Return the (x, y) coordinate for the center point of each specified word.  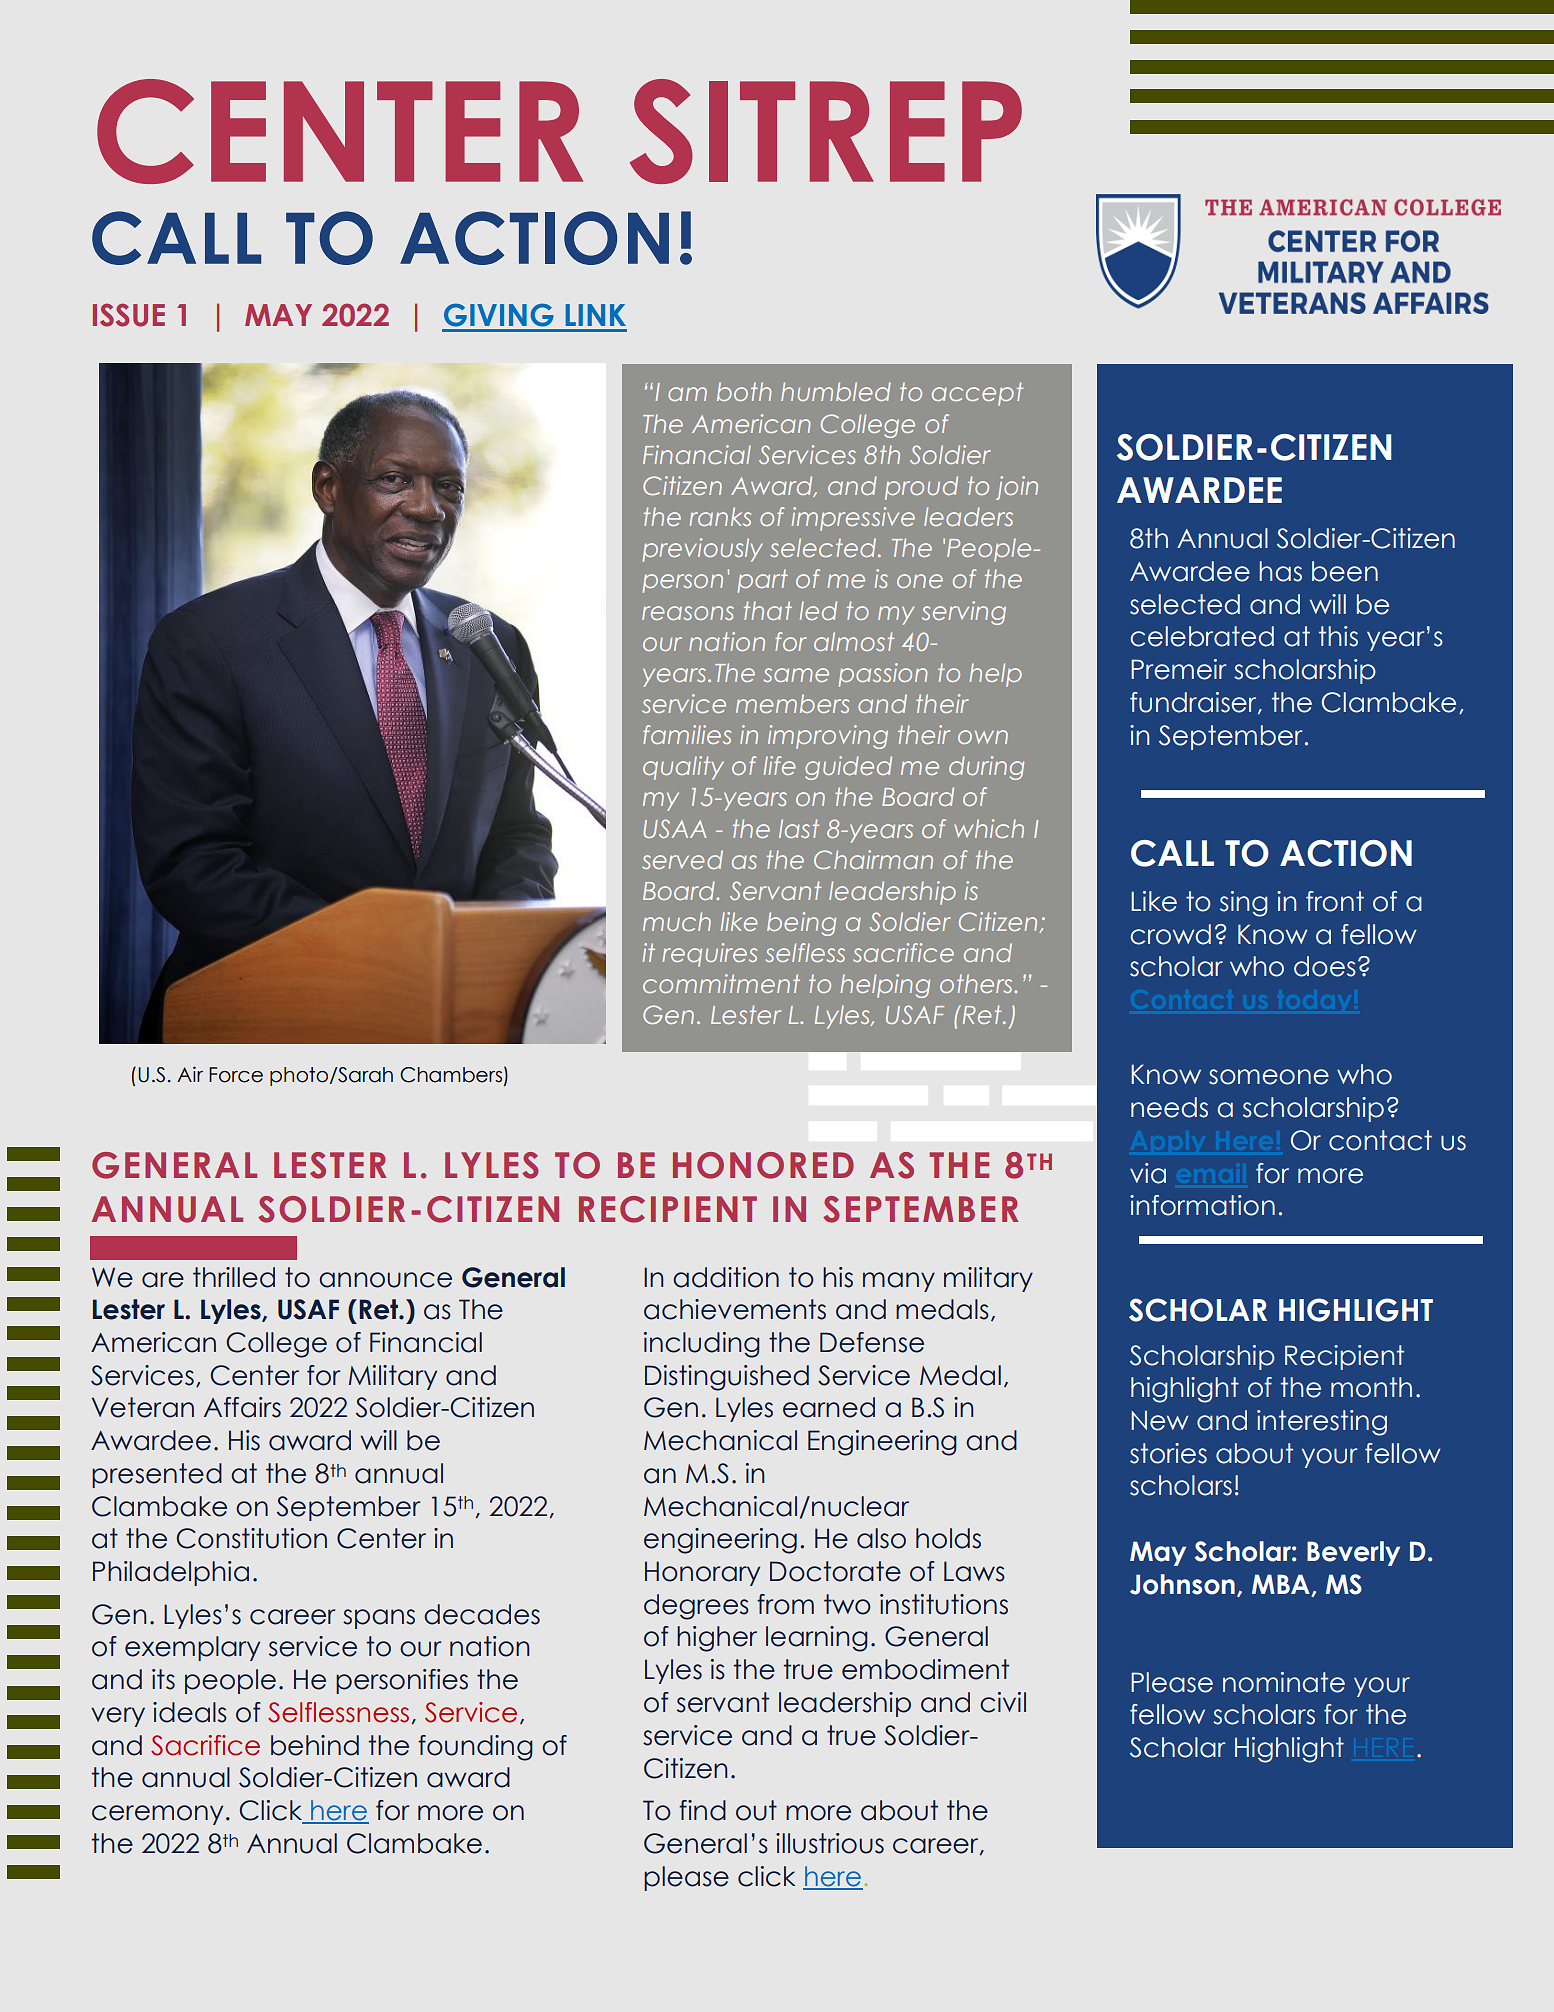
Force (236, 1075)
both (744, 391)
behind (315, 1745)
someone (1269, 1077)
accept (977, 394)
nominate (1284, 1682)
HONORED (763, 1165)
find (702, 1810)
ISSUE (129, 315)
